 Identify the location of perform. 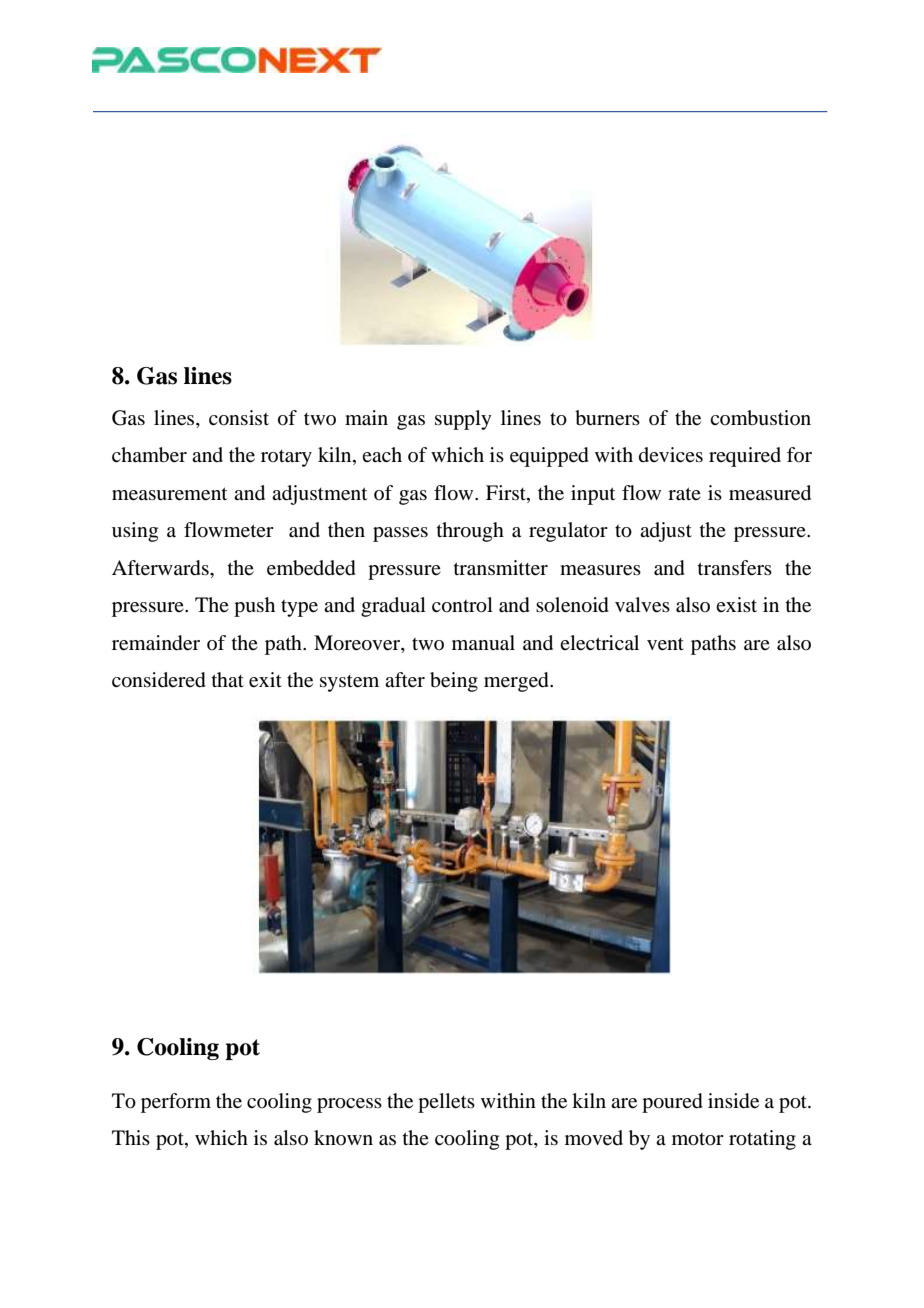
(176, 1103).
